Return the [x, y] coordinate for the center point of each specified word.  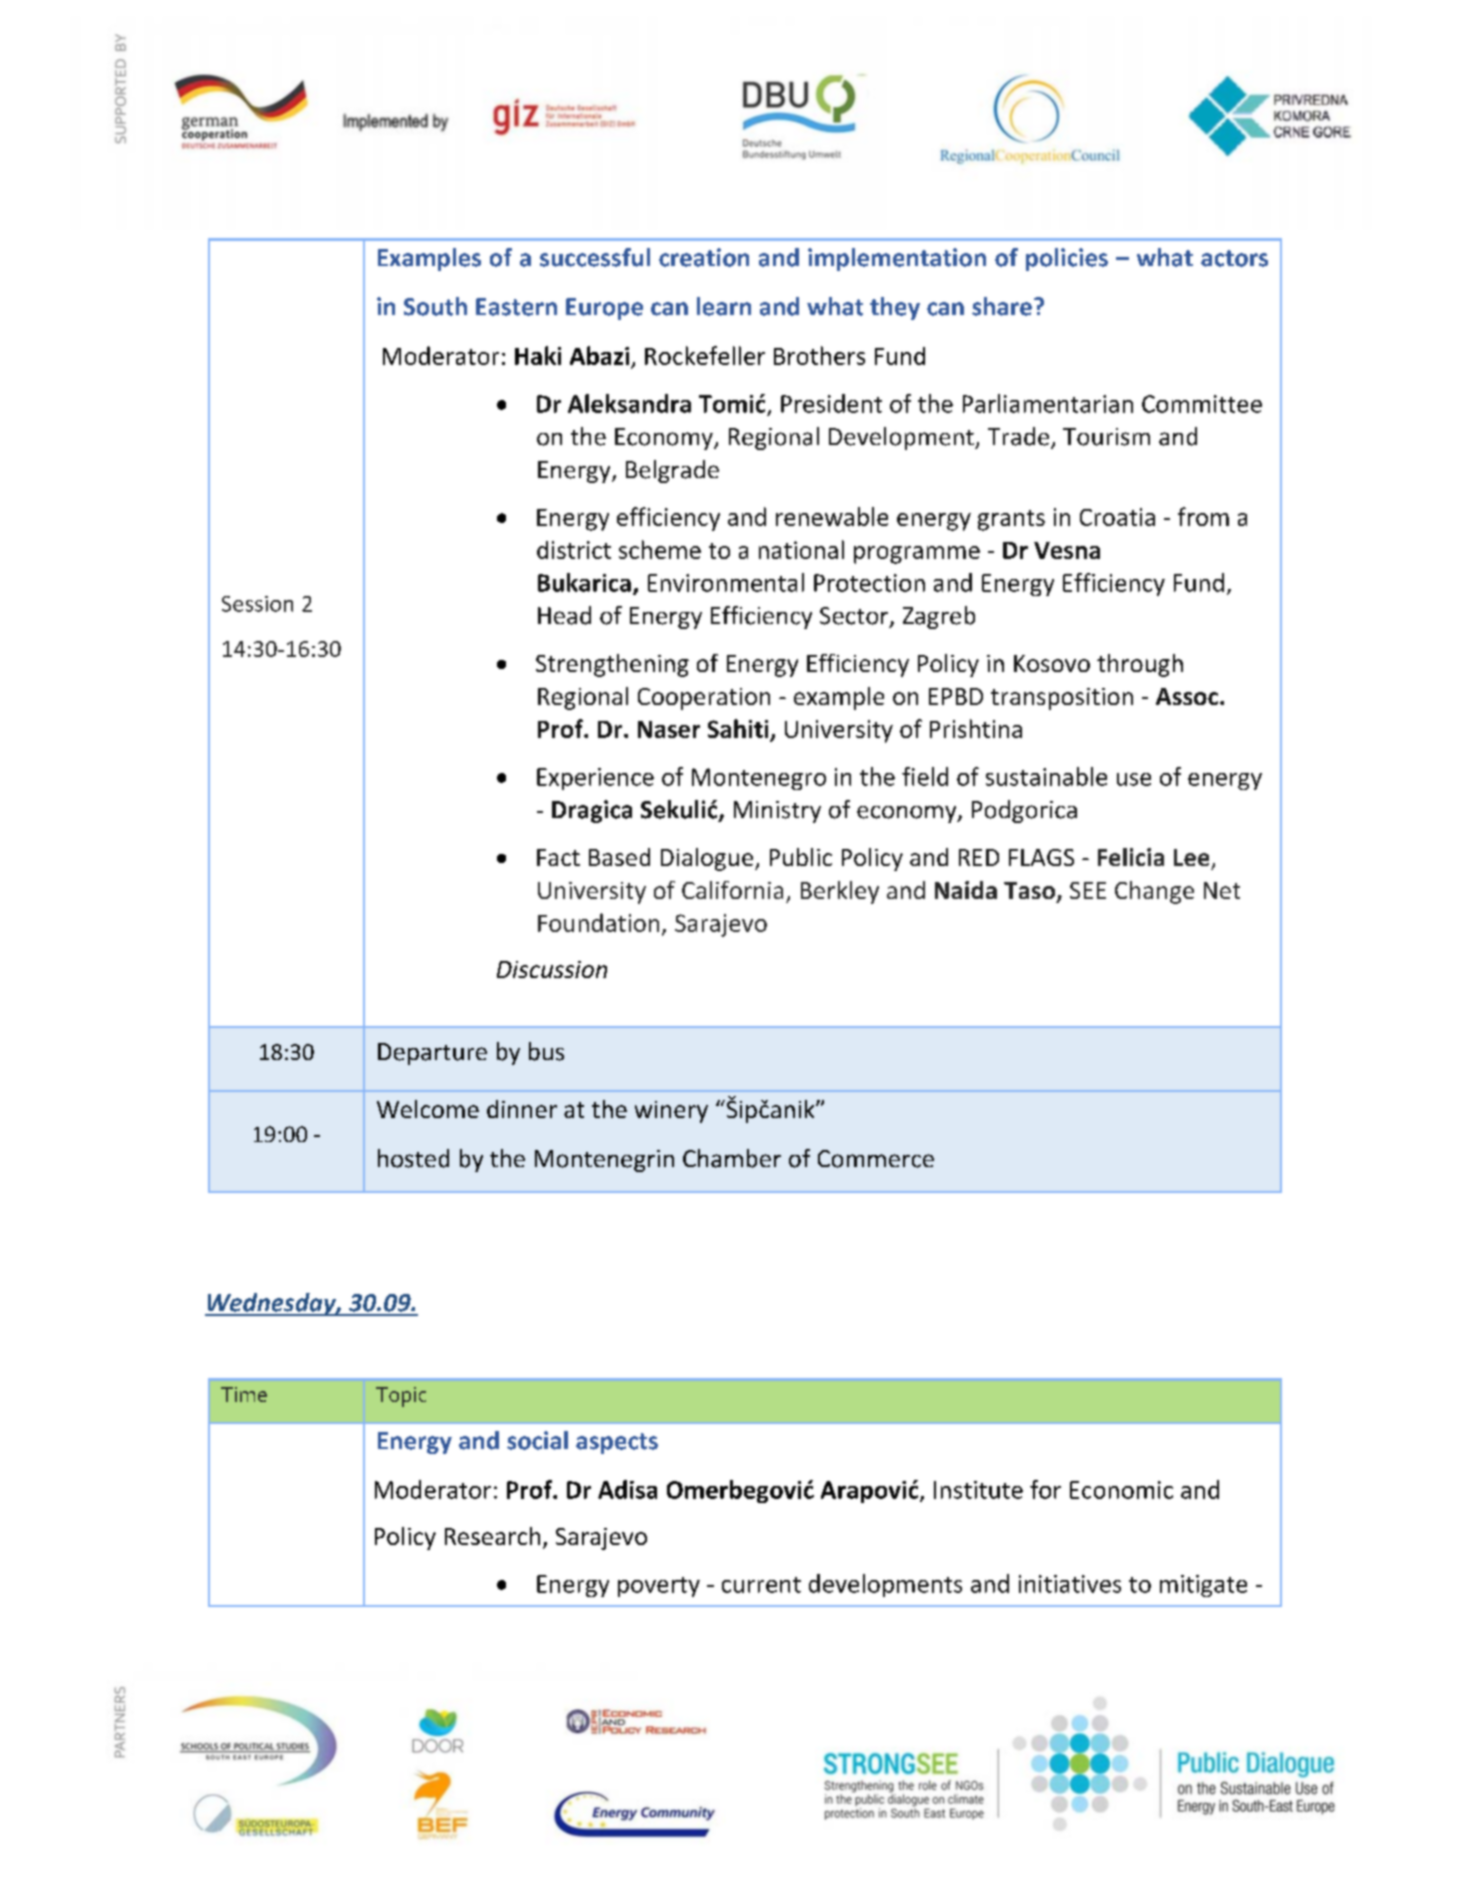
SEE [1088, 890]
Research [492, 1536]
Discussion [552, 969]
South [435, 306]
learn [724, 306]
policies [1067, 259]
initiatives [1070, 1584]
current [761, 1585]
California [732, 890]
